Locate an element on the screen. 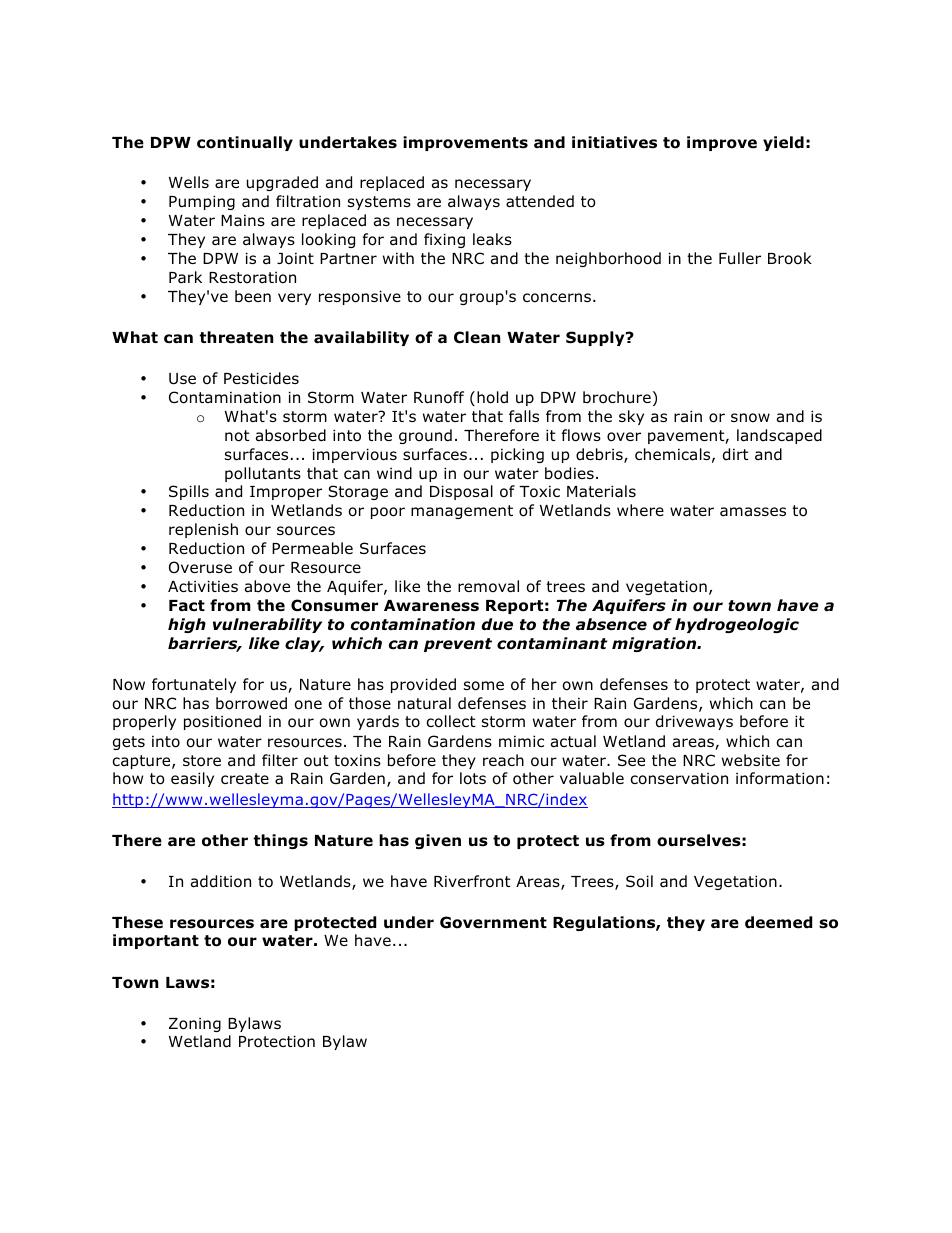 This screenshot has width=952, height=1233. systems is located at coordinates (379, 203).
